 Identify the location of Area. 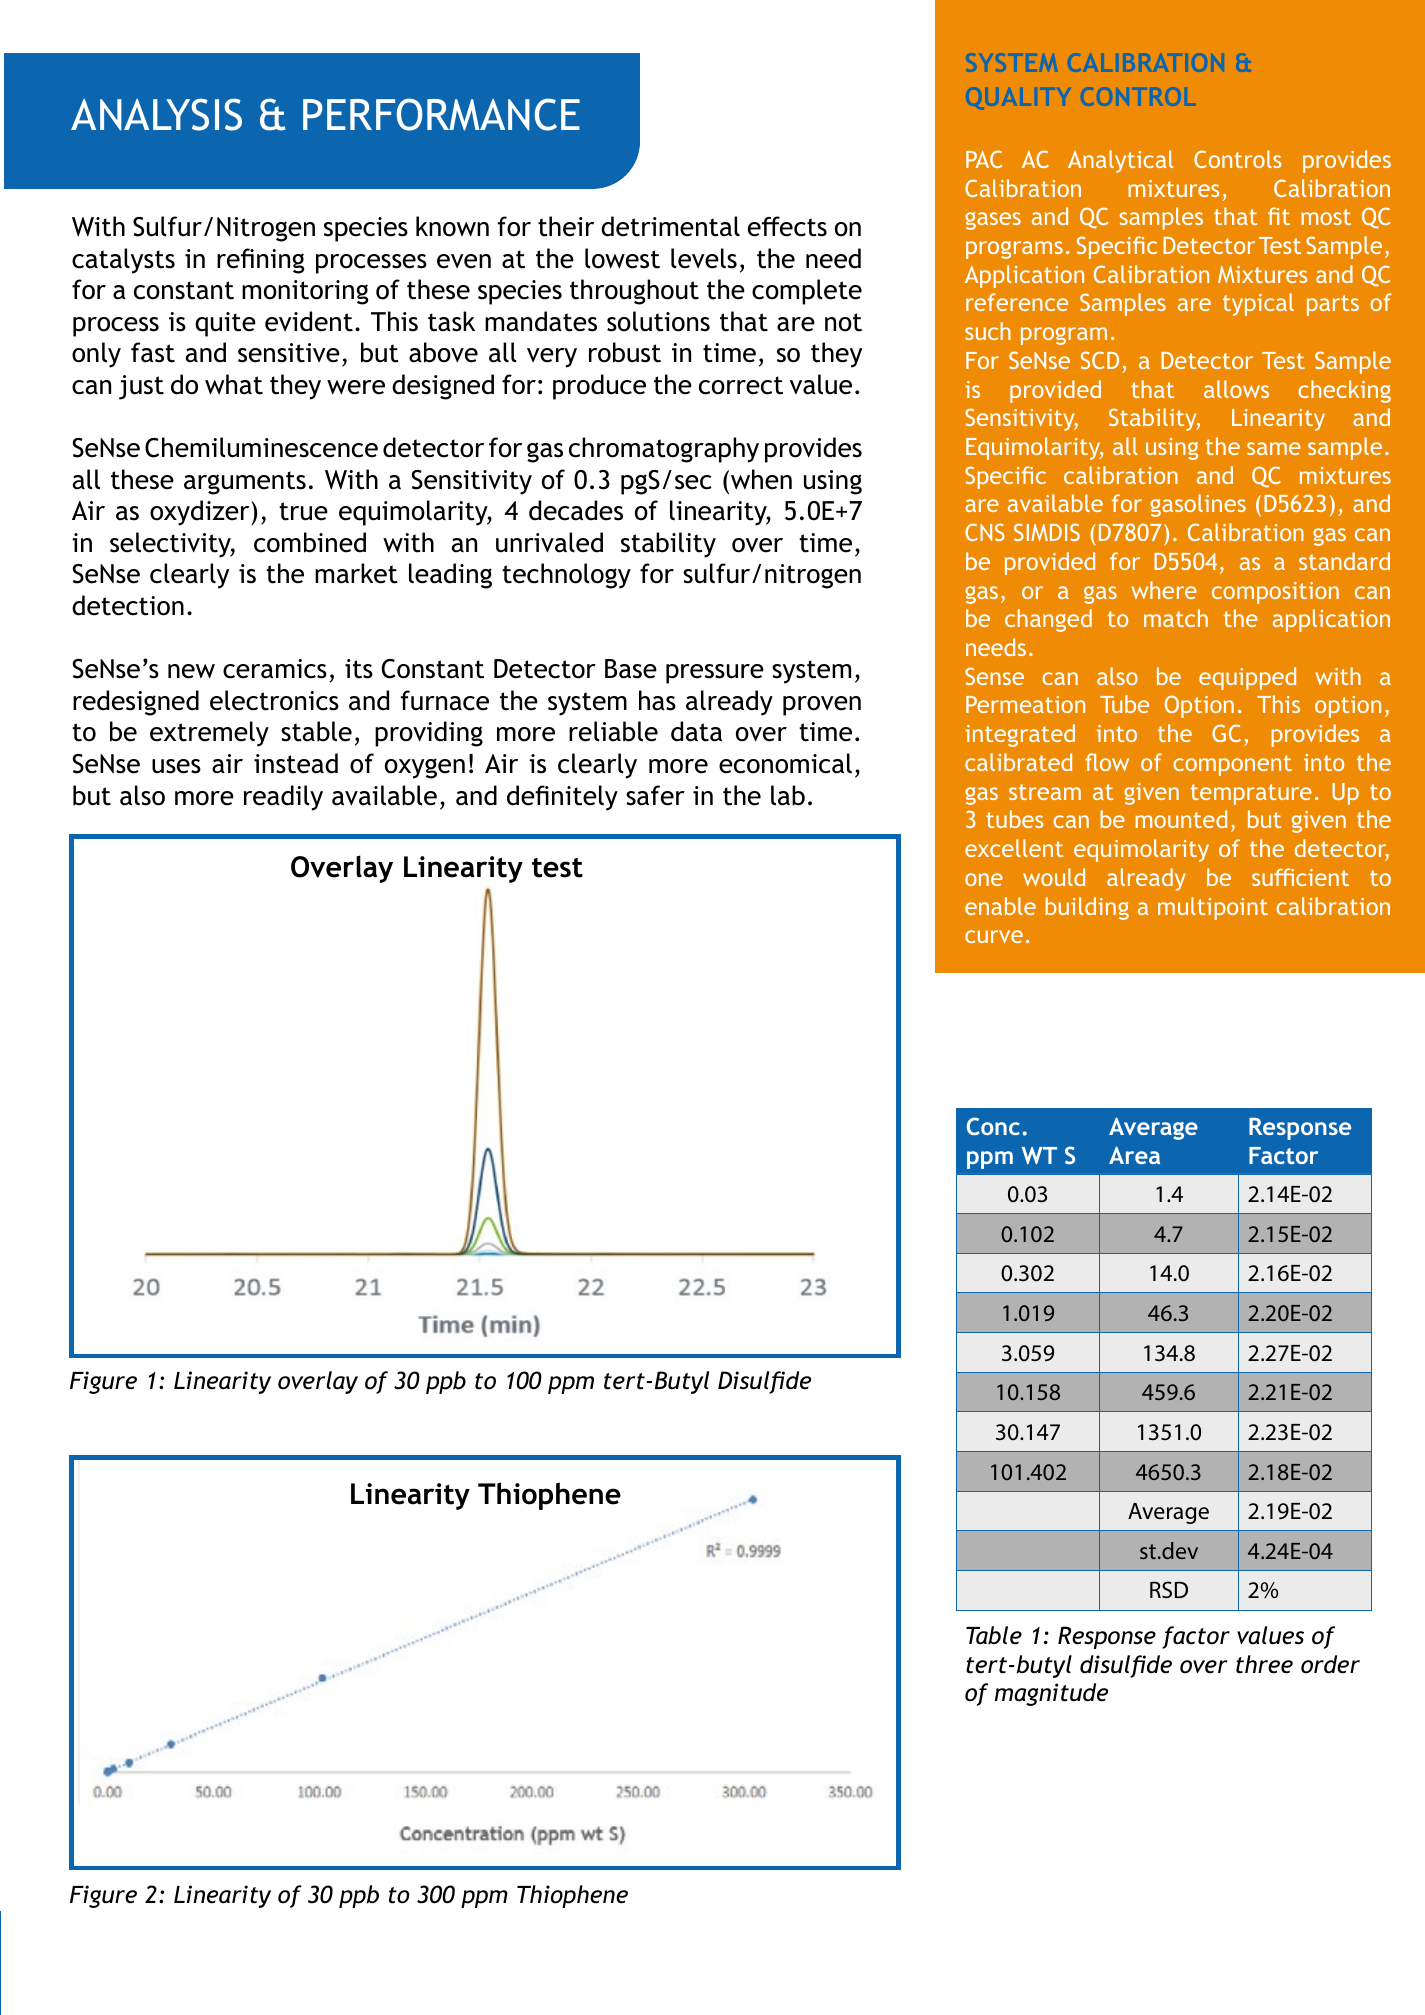
(1134, 1155).
